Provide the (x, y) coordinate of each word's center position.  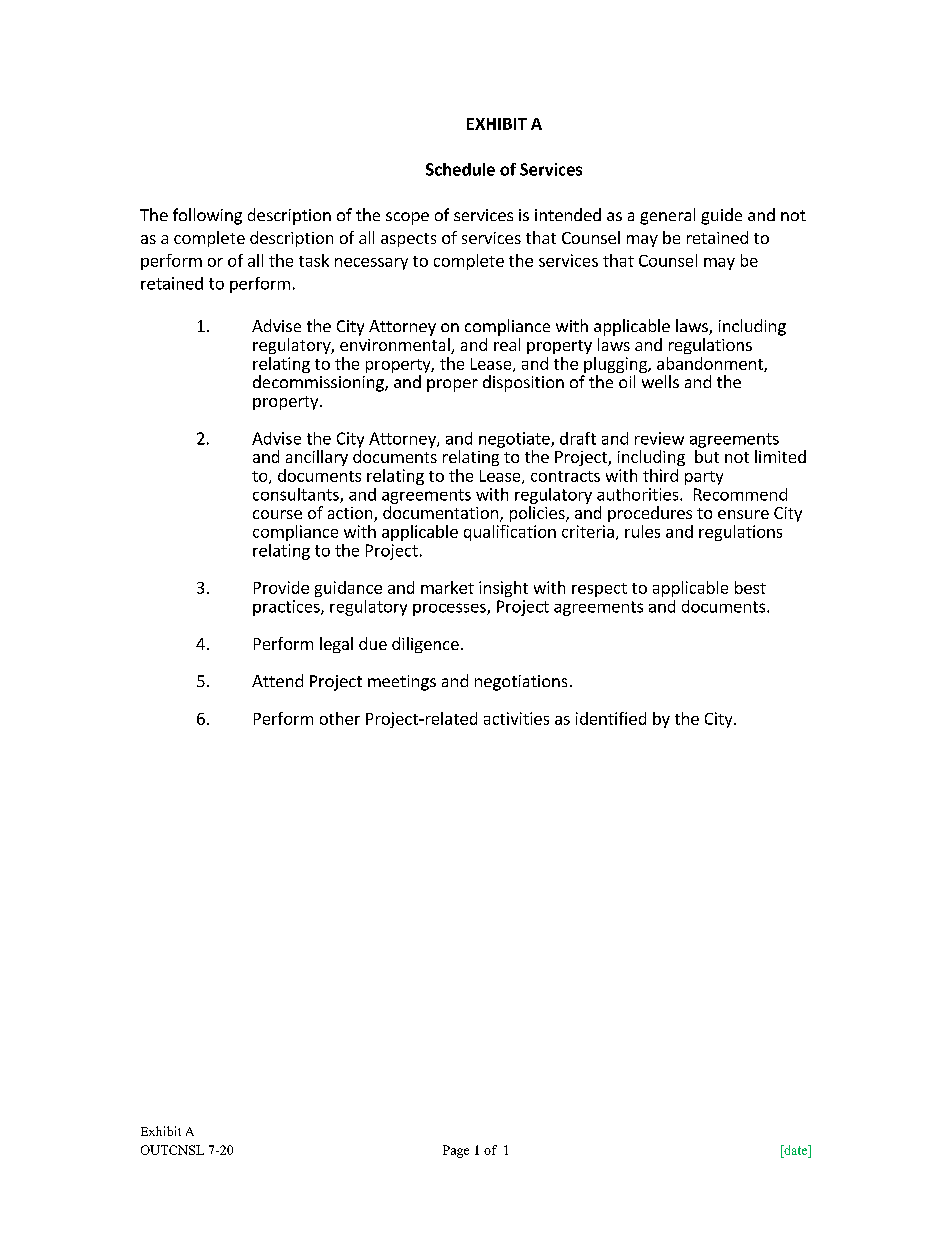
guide (721, 216)
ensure (743, 514)
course (277, 514)
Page (456, 1151)
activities (516, 718)
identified (611, 718)
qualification (510, 533)
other (340, 718)
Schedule (460, 169)
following (207, 216)
